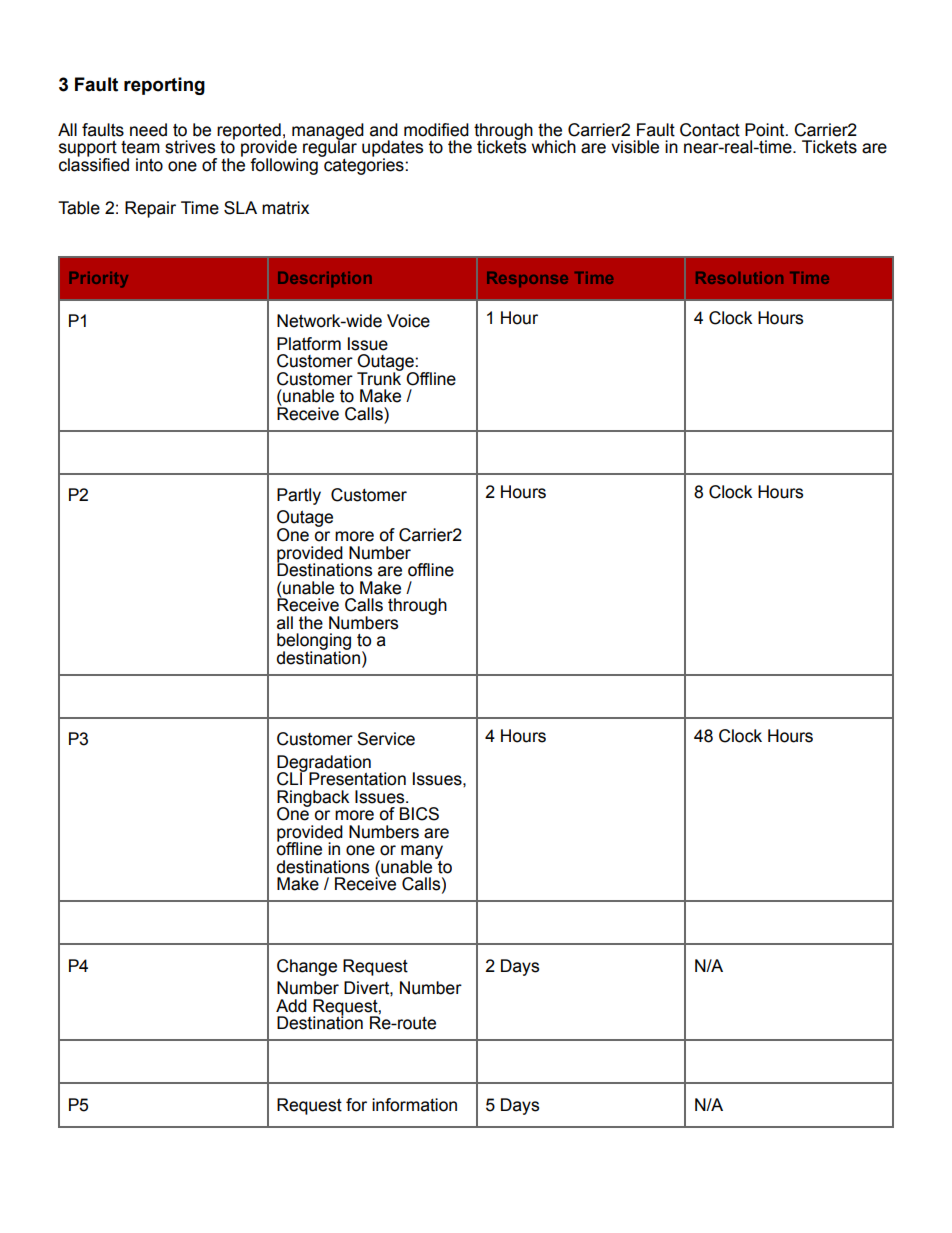 The height and width of the page is (1233, 952). What do you see at coordinates (148, 130) in the page?
I see `need` at bounding box center [148, 130].
